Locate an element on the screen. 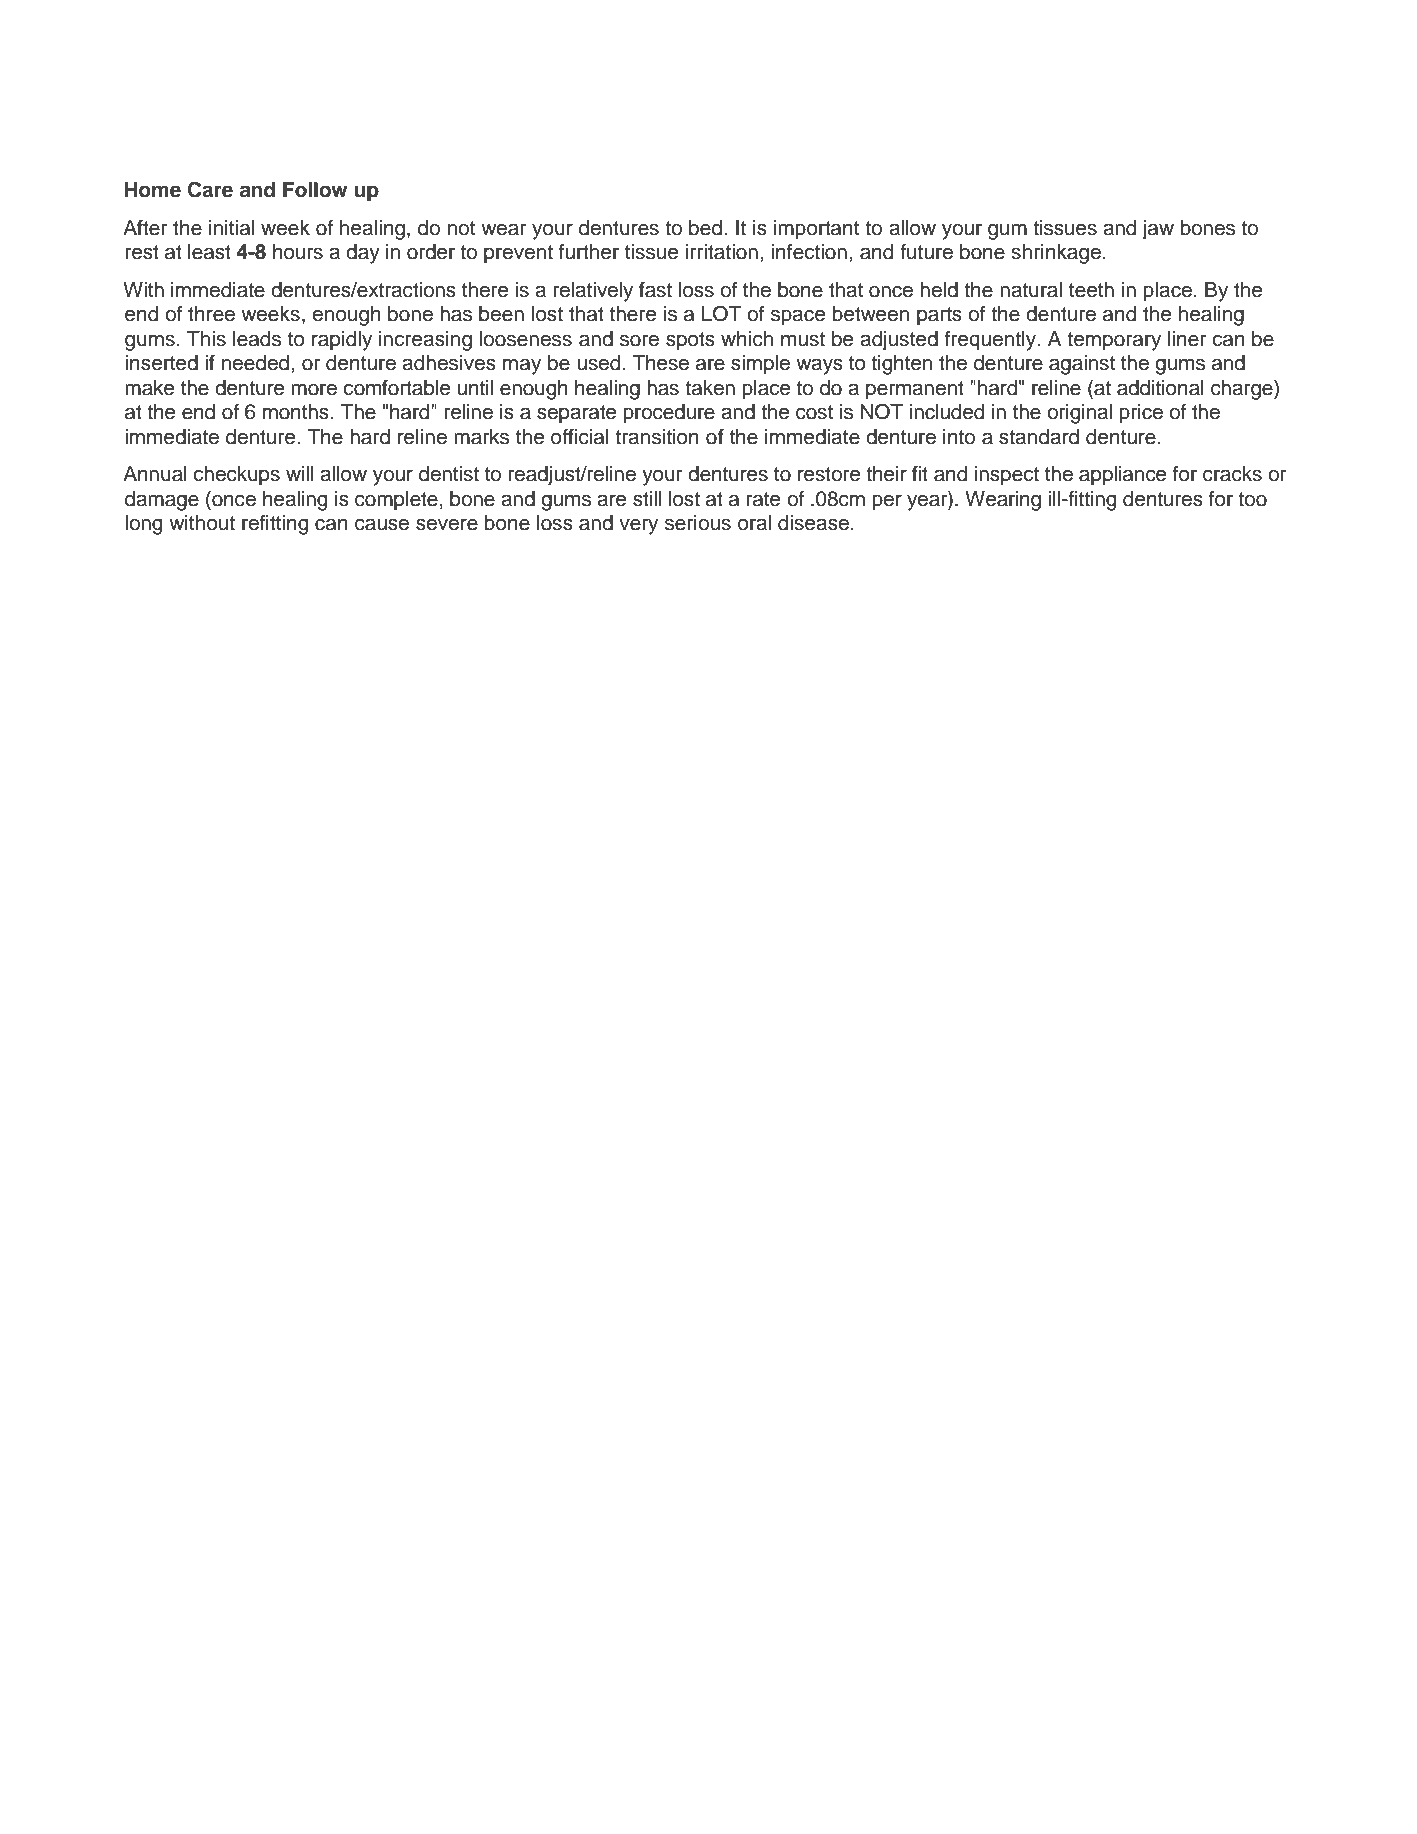 The height and width of the screenshot is (1834, 1417). shrinkage is located at coordinates (1056, 254).
